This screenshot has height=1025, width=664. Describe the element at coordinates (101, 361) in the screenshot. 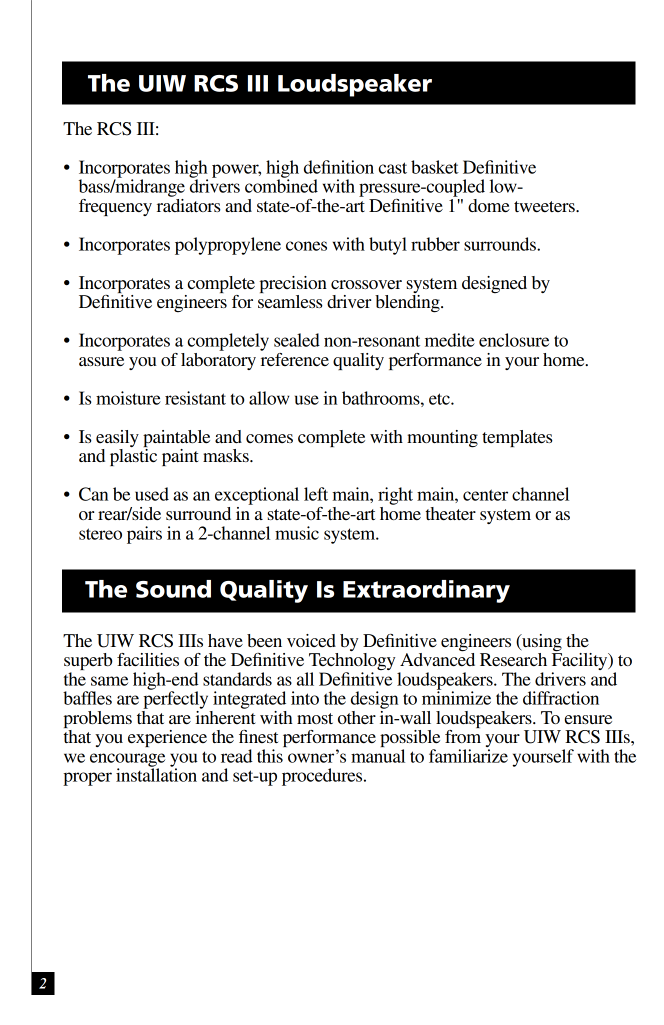

I see `assure` at that location.
